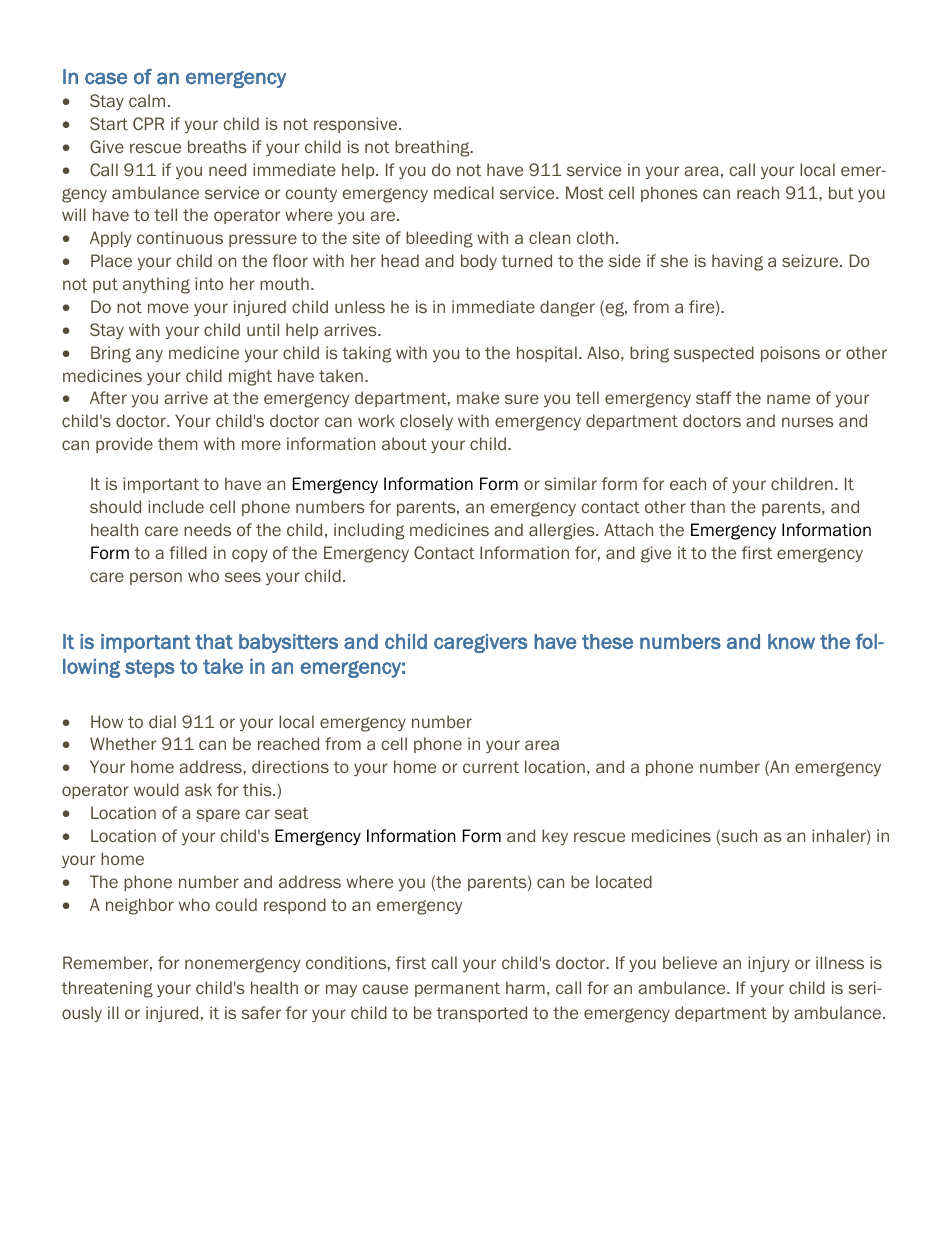  What do you see at coordinates (188, 552) in the document?
I see `filled` at bounding box center [188, 552].
